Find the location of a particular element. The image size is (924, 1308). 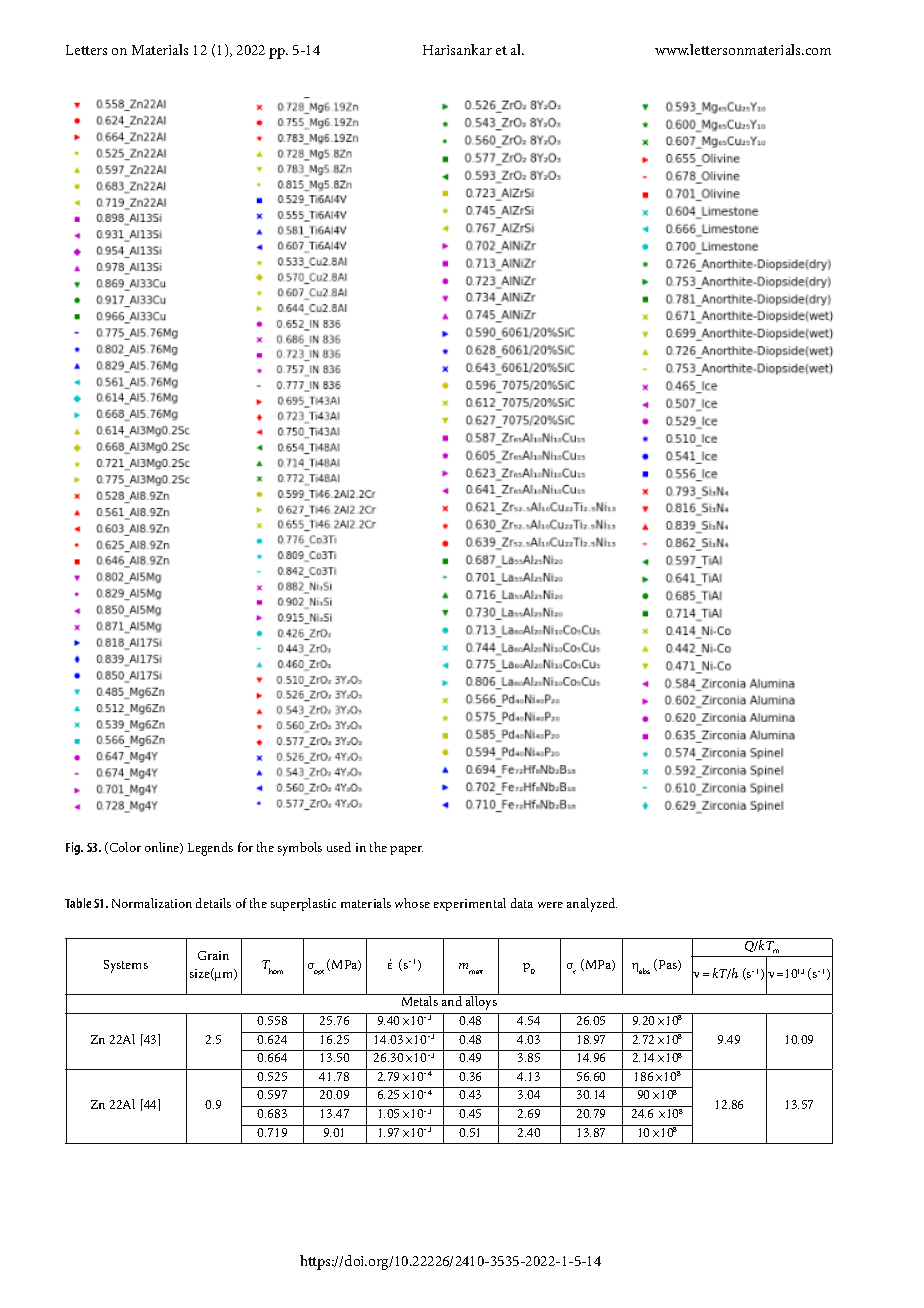

and is located at coordinates (452, 1000).
